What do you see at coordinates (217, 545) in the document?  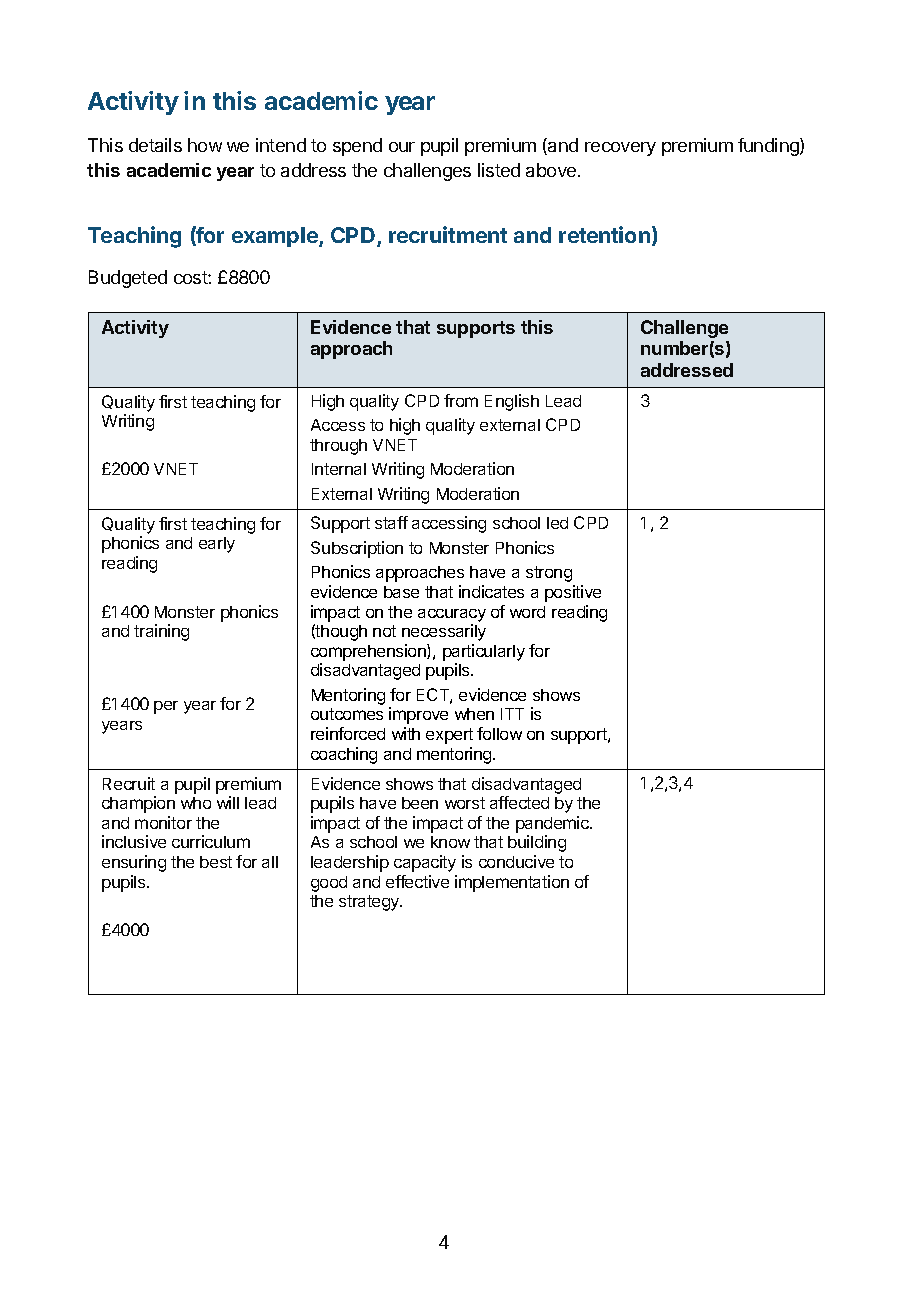 I see `early` at bounding box center [217, 545].
